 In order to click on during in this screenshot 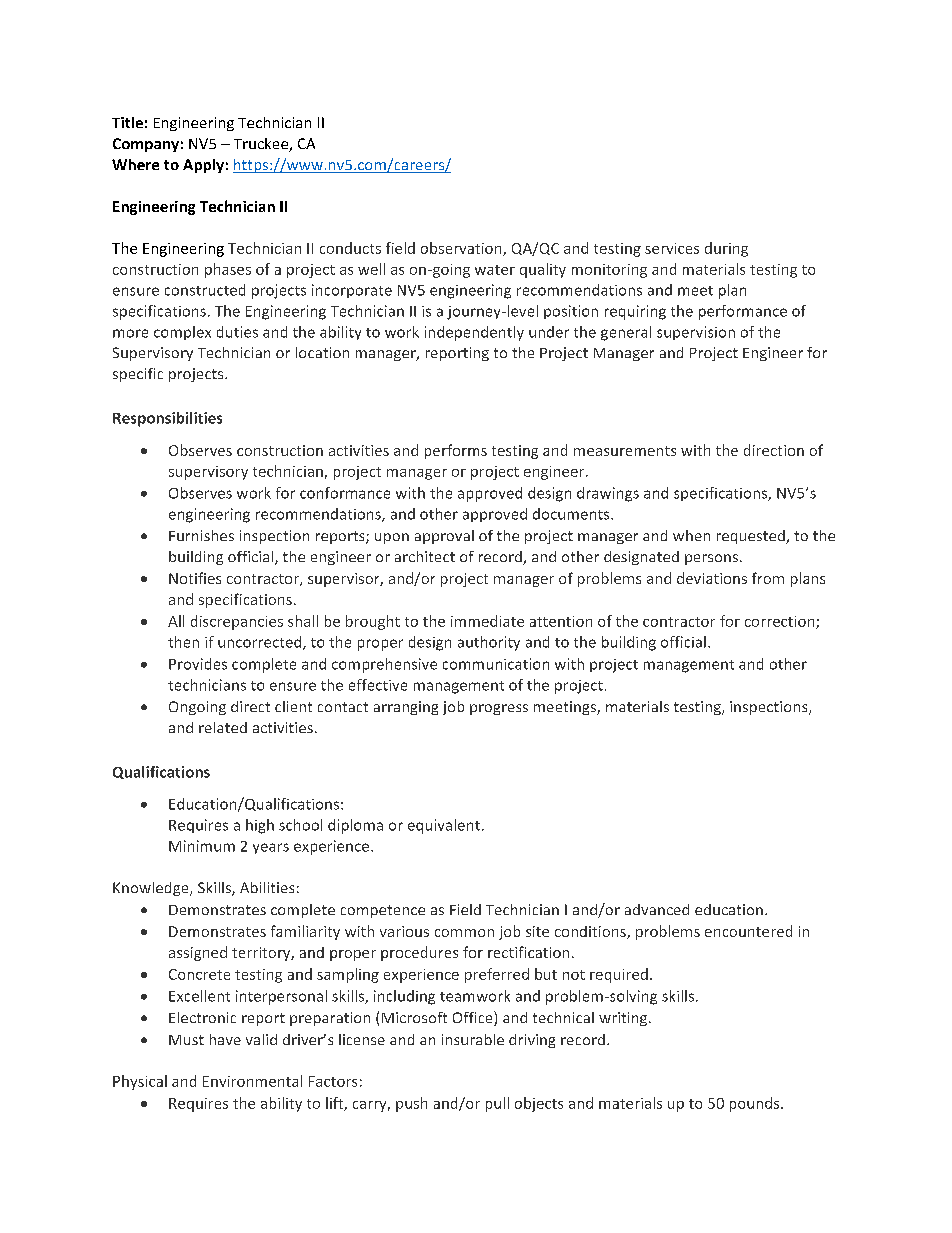, I will do `click(726, 249)`.
